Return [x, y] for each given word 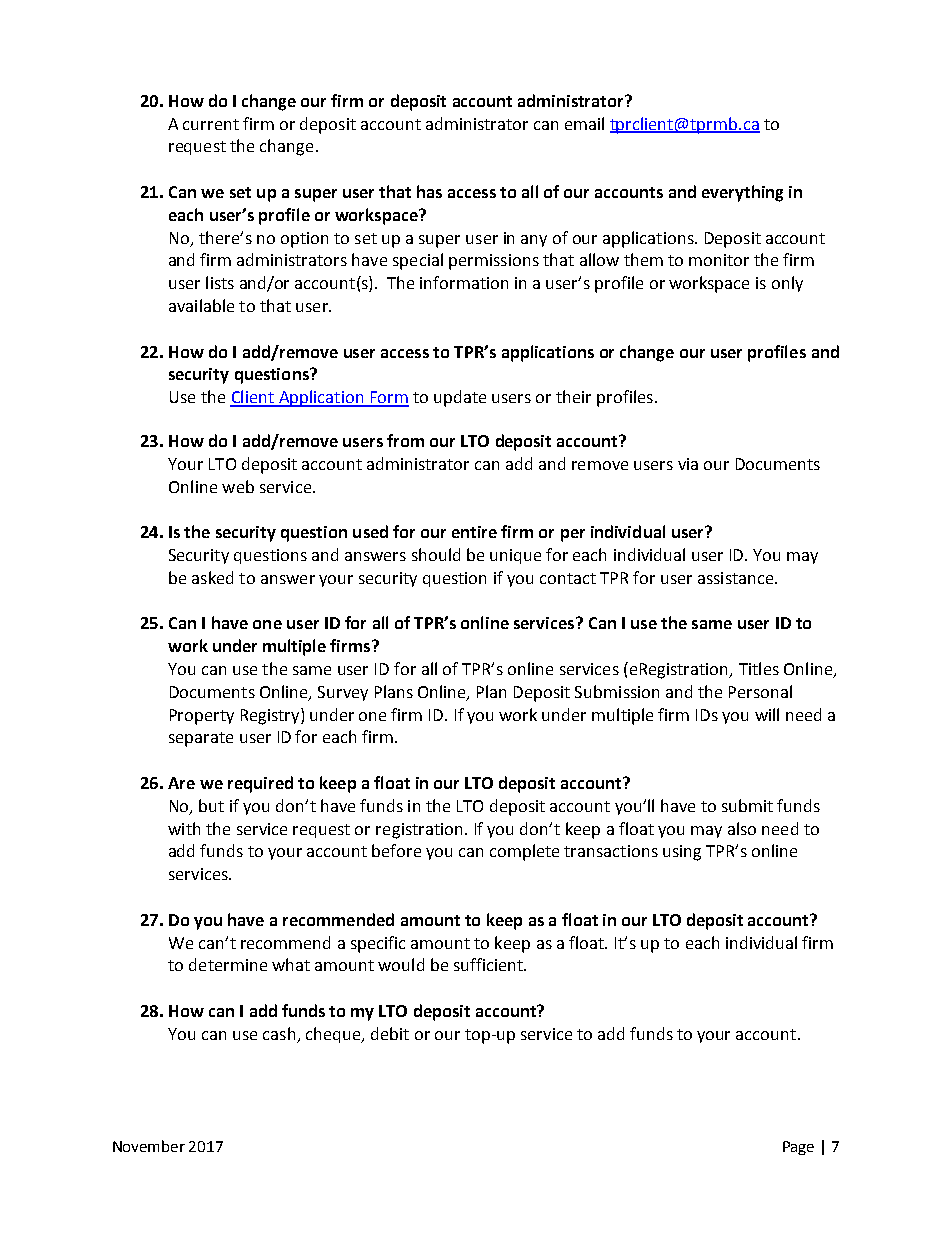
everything [742, 193]
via [688, 464]
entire [474, 532]
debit [390, 1033]
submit [747, 805]
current [211, 124]
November [149, 1146]
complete [524, 852]
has [429, 191]
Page [798, 1148]
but [211, 805]
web [238, 486]
